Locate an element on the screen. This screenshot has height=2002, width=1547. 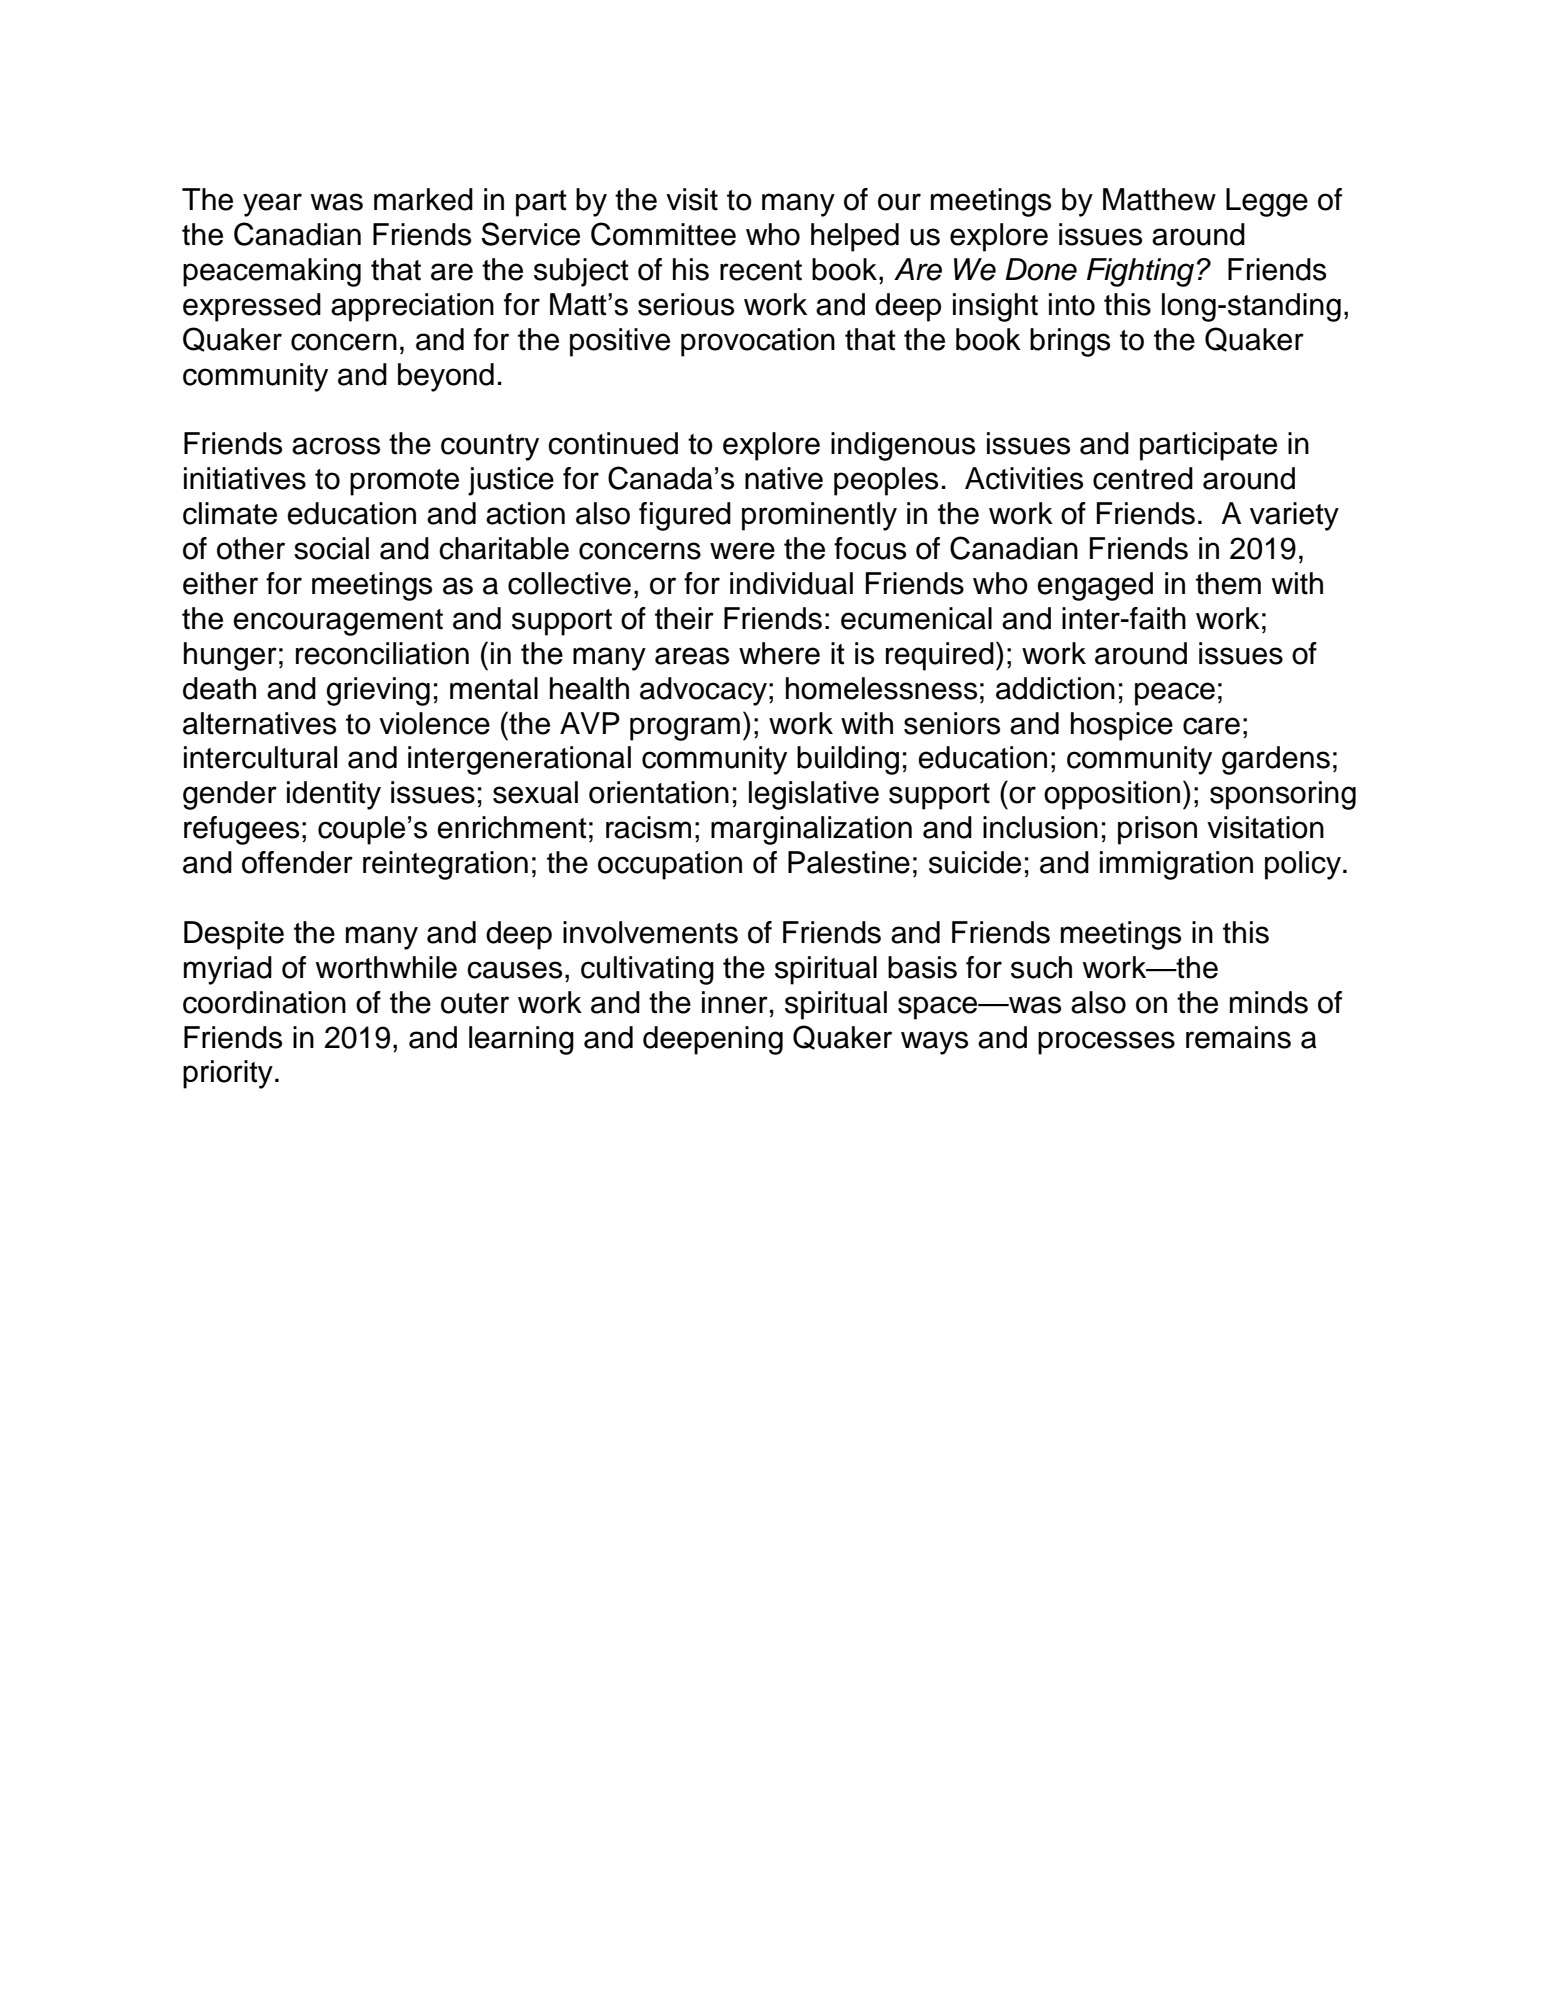
year is located at coordinates (272, 205).
